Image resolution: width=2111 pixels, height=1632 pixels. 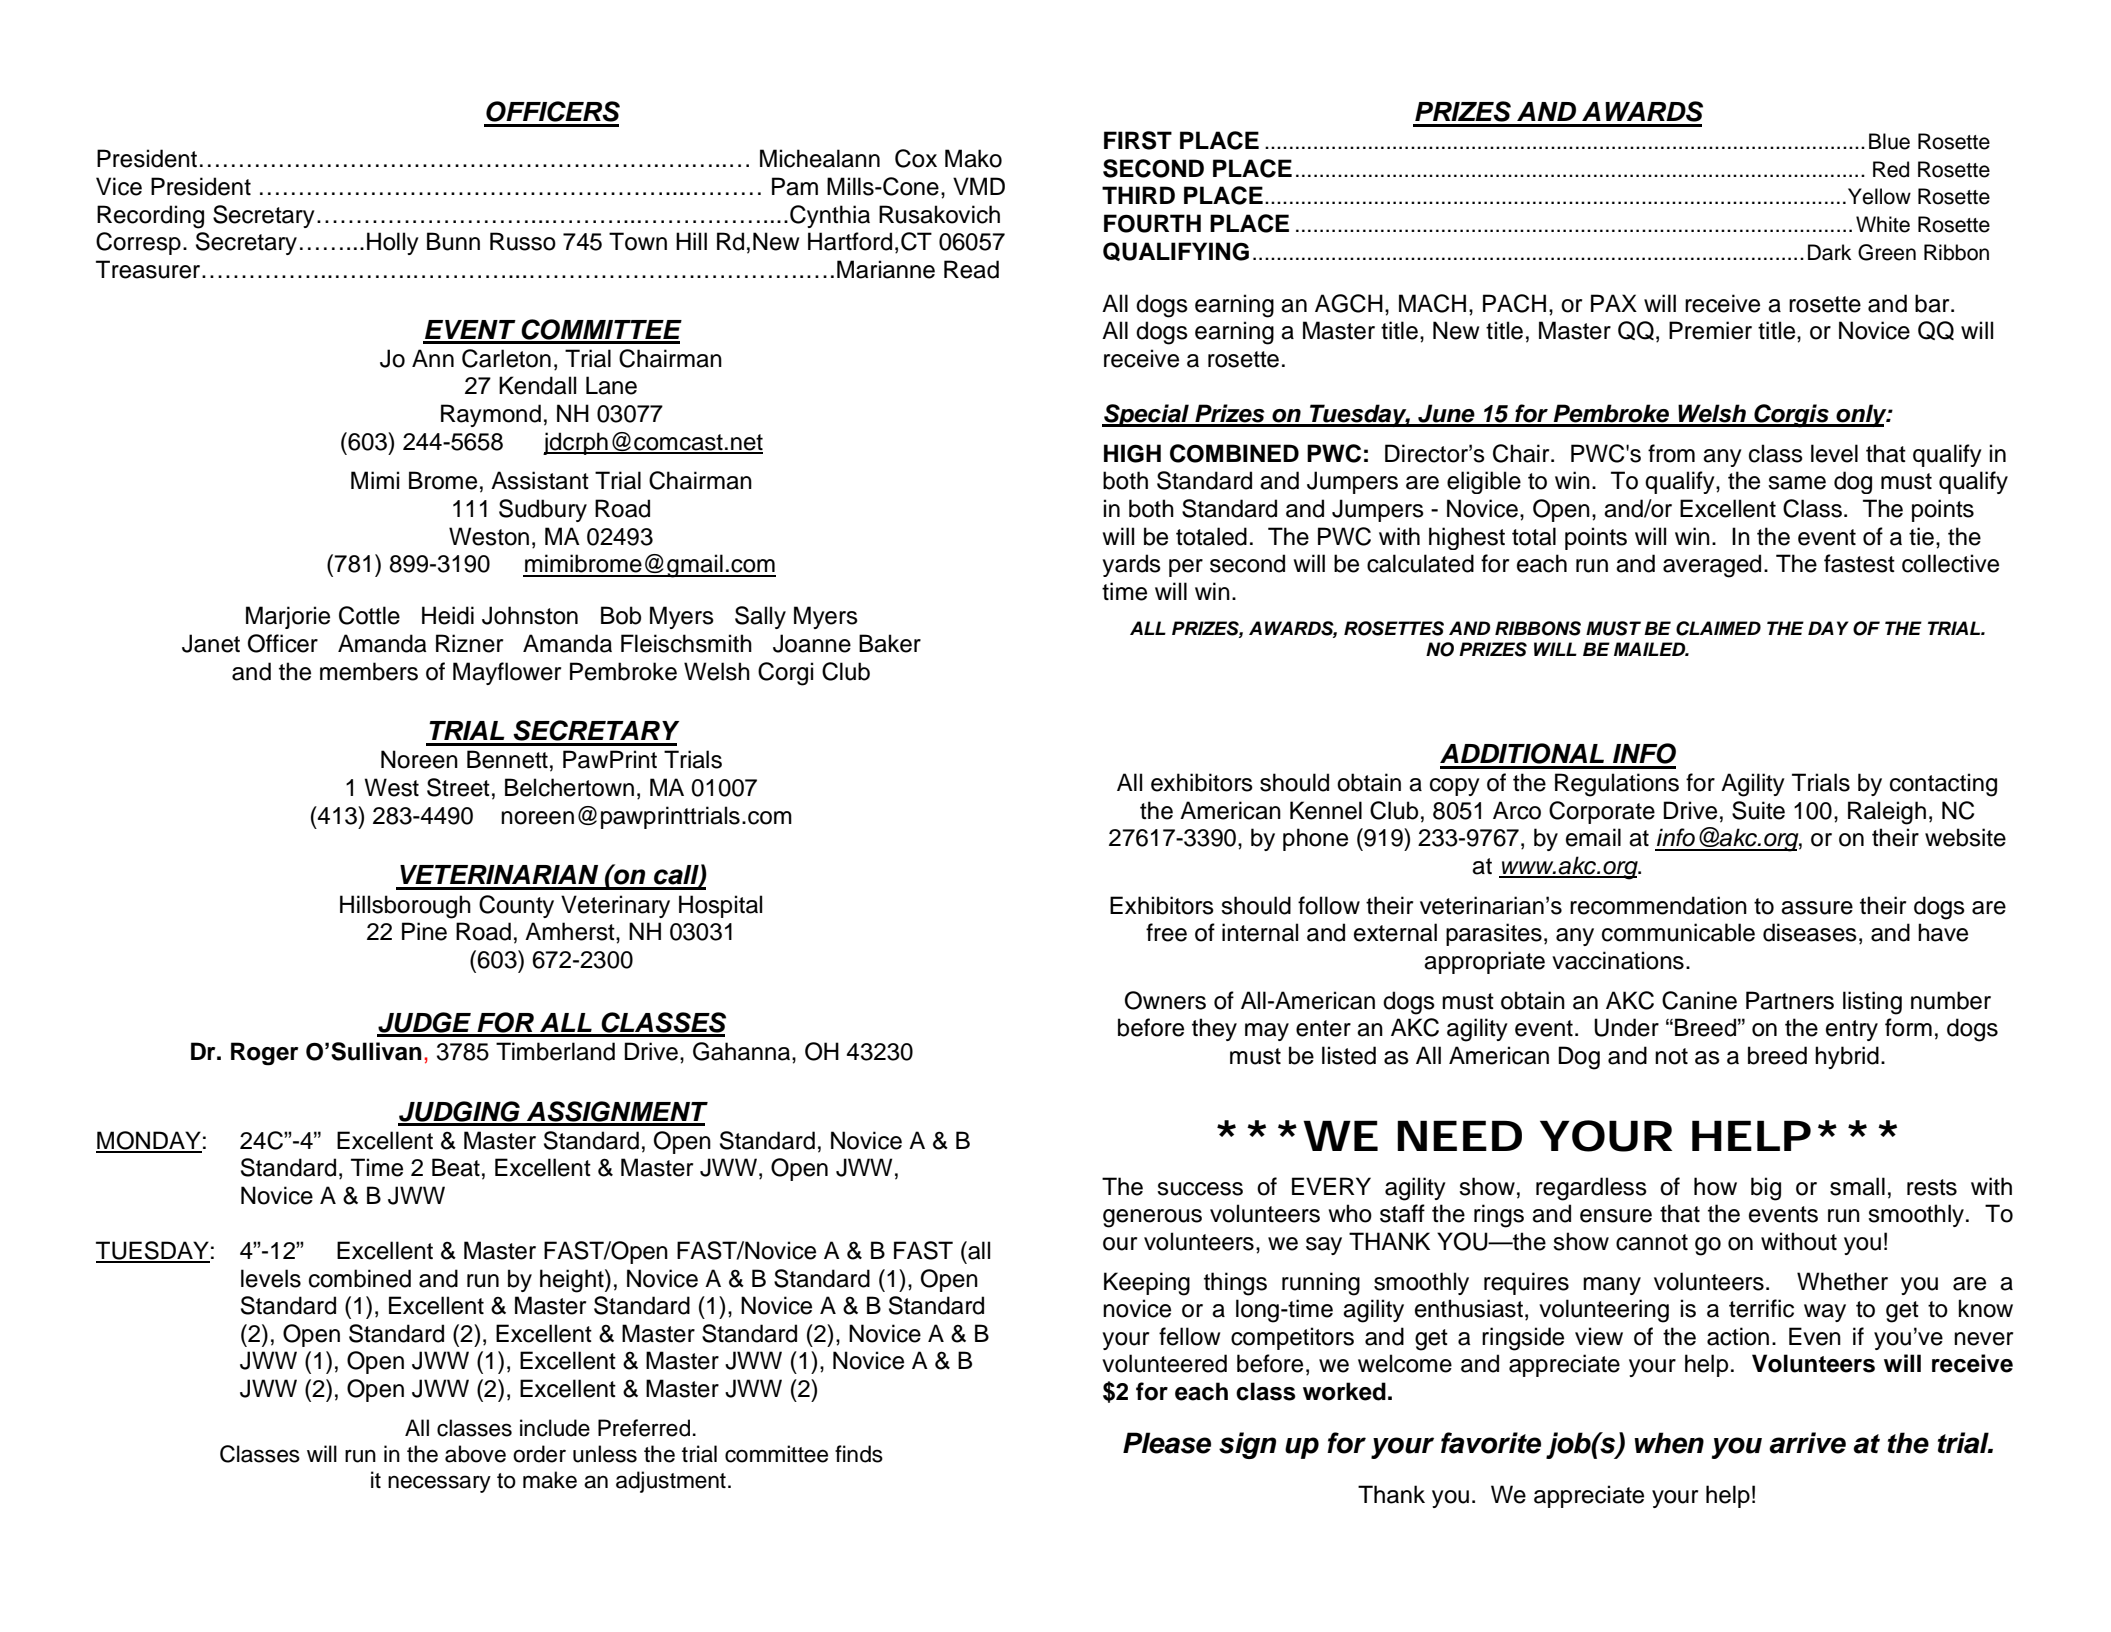 What do you see at coordinates (1138, 195) in the document?
I see `THIRD` at bounding box center [1138, 195].
